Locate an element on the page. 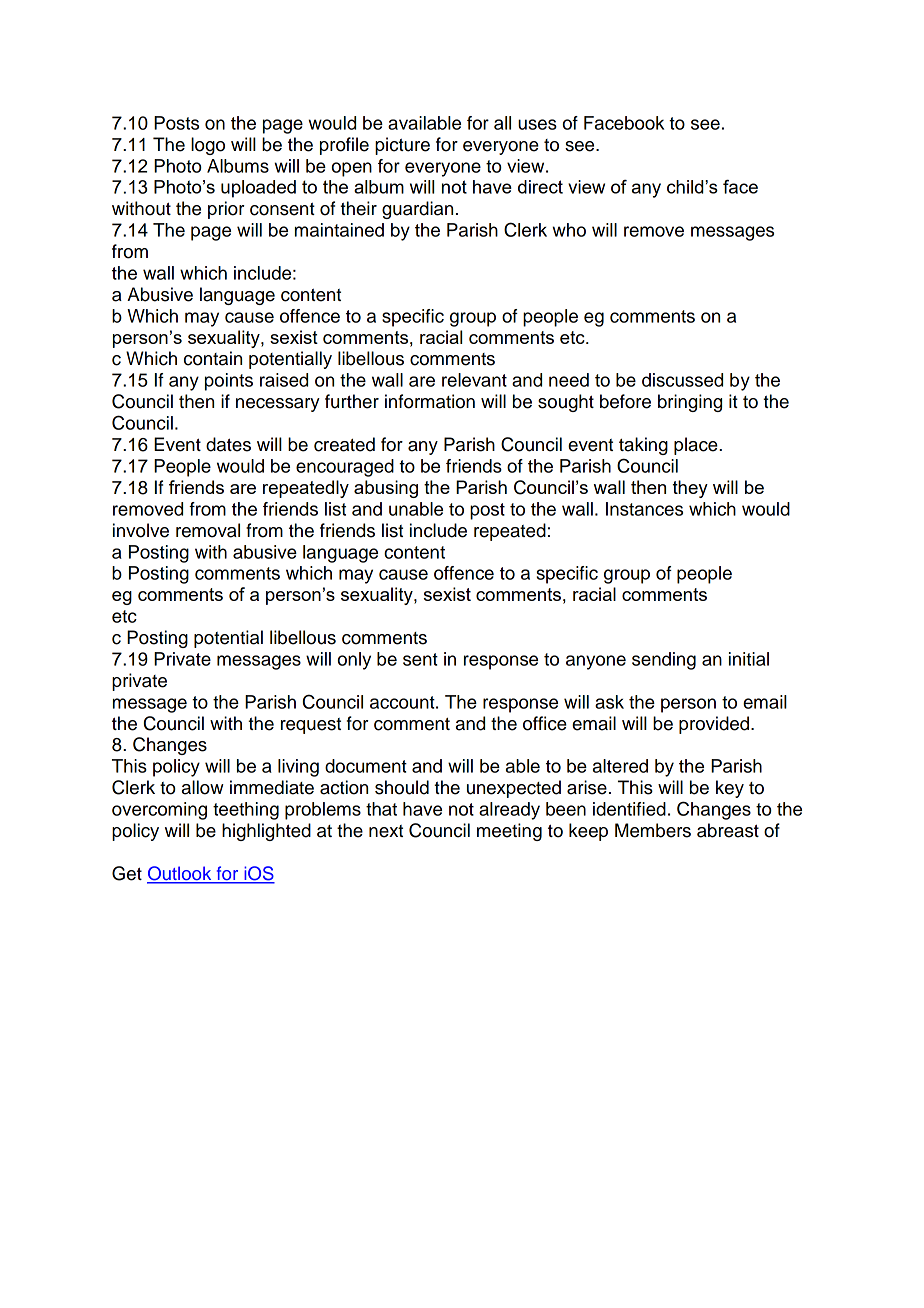 The width and height of the image is (924, 1308). Members is located at coordinates (653, 830).
